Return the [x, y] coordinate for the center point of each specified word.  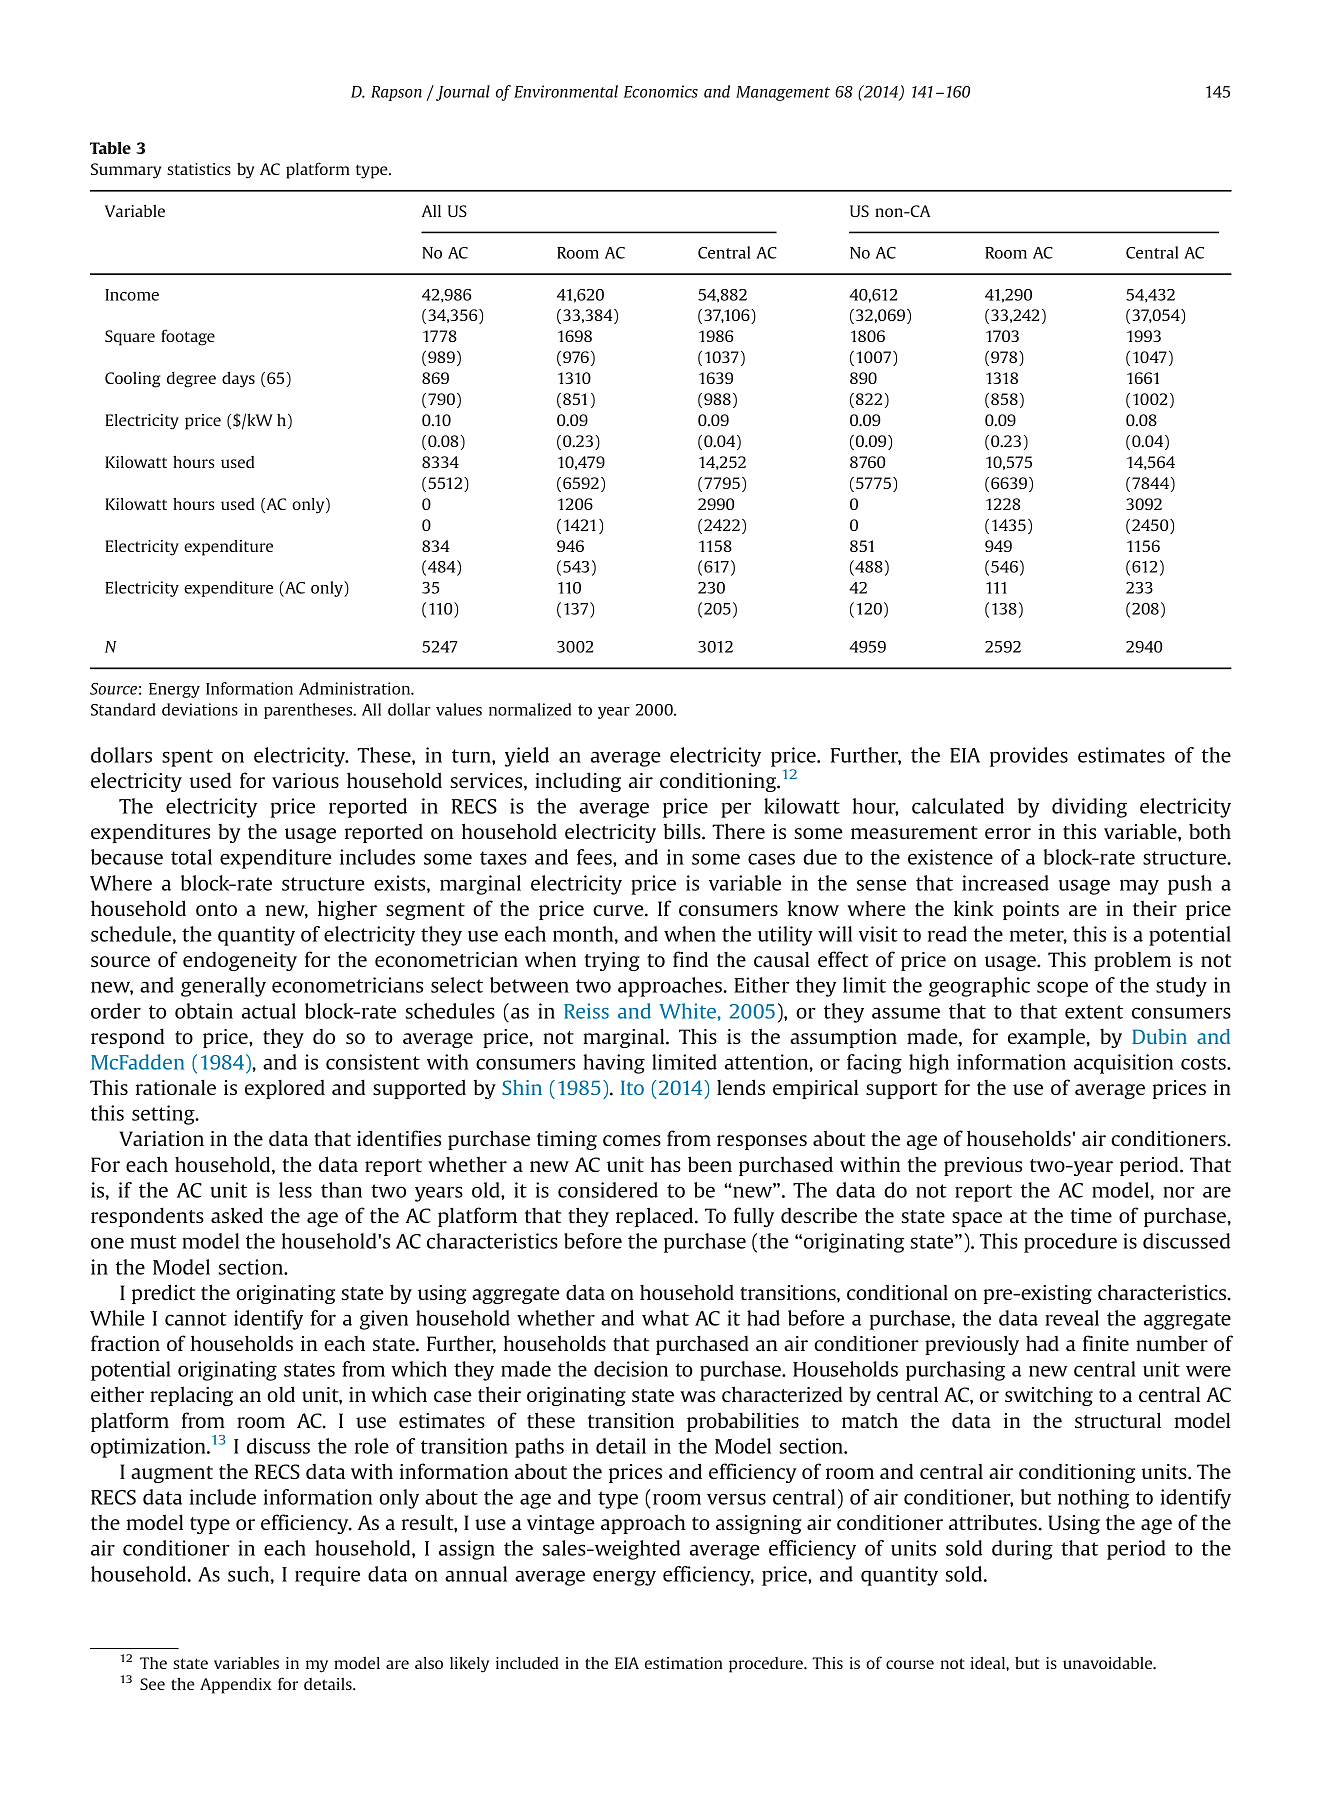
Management [783, 93]
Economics [661, 91]
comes [632, 1140]
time [1091, 1215]
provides [1029, 757]
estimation [684, 1663]
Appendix [236, 1686]
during [1022, 1550]
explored [285, 1089]
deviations [200, 709]
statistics [199, 169]
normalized [530, 709]
